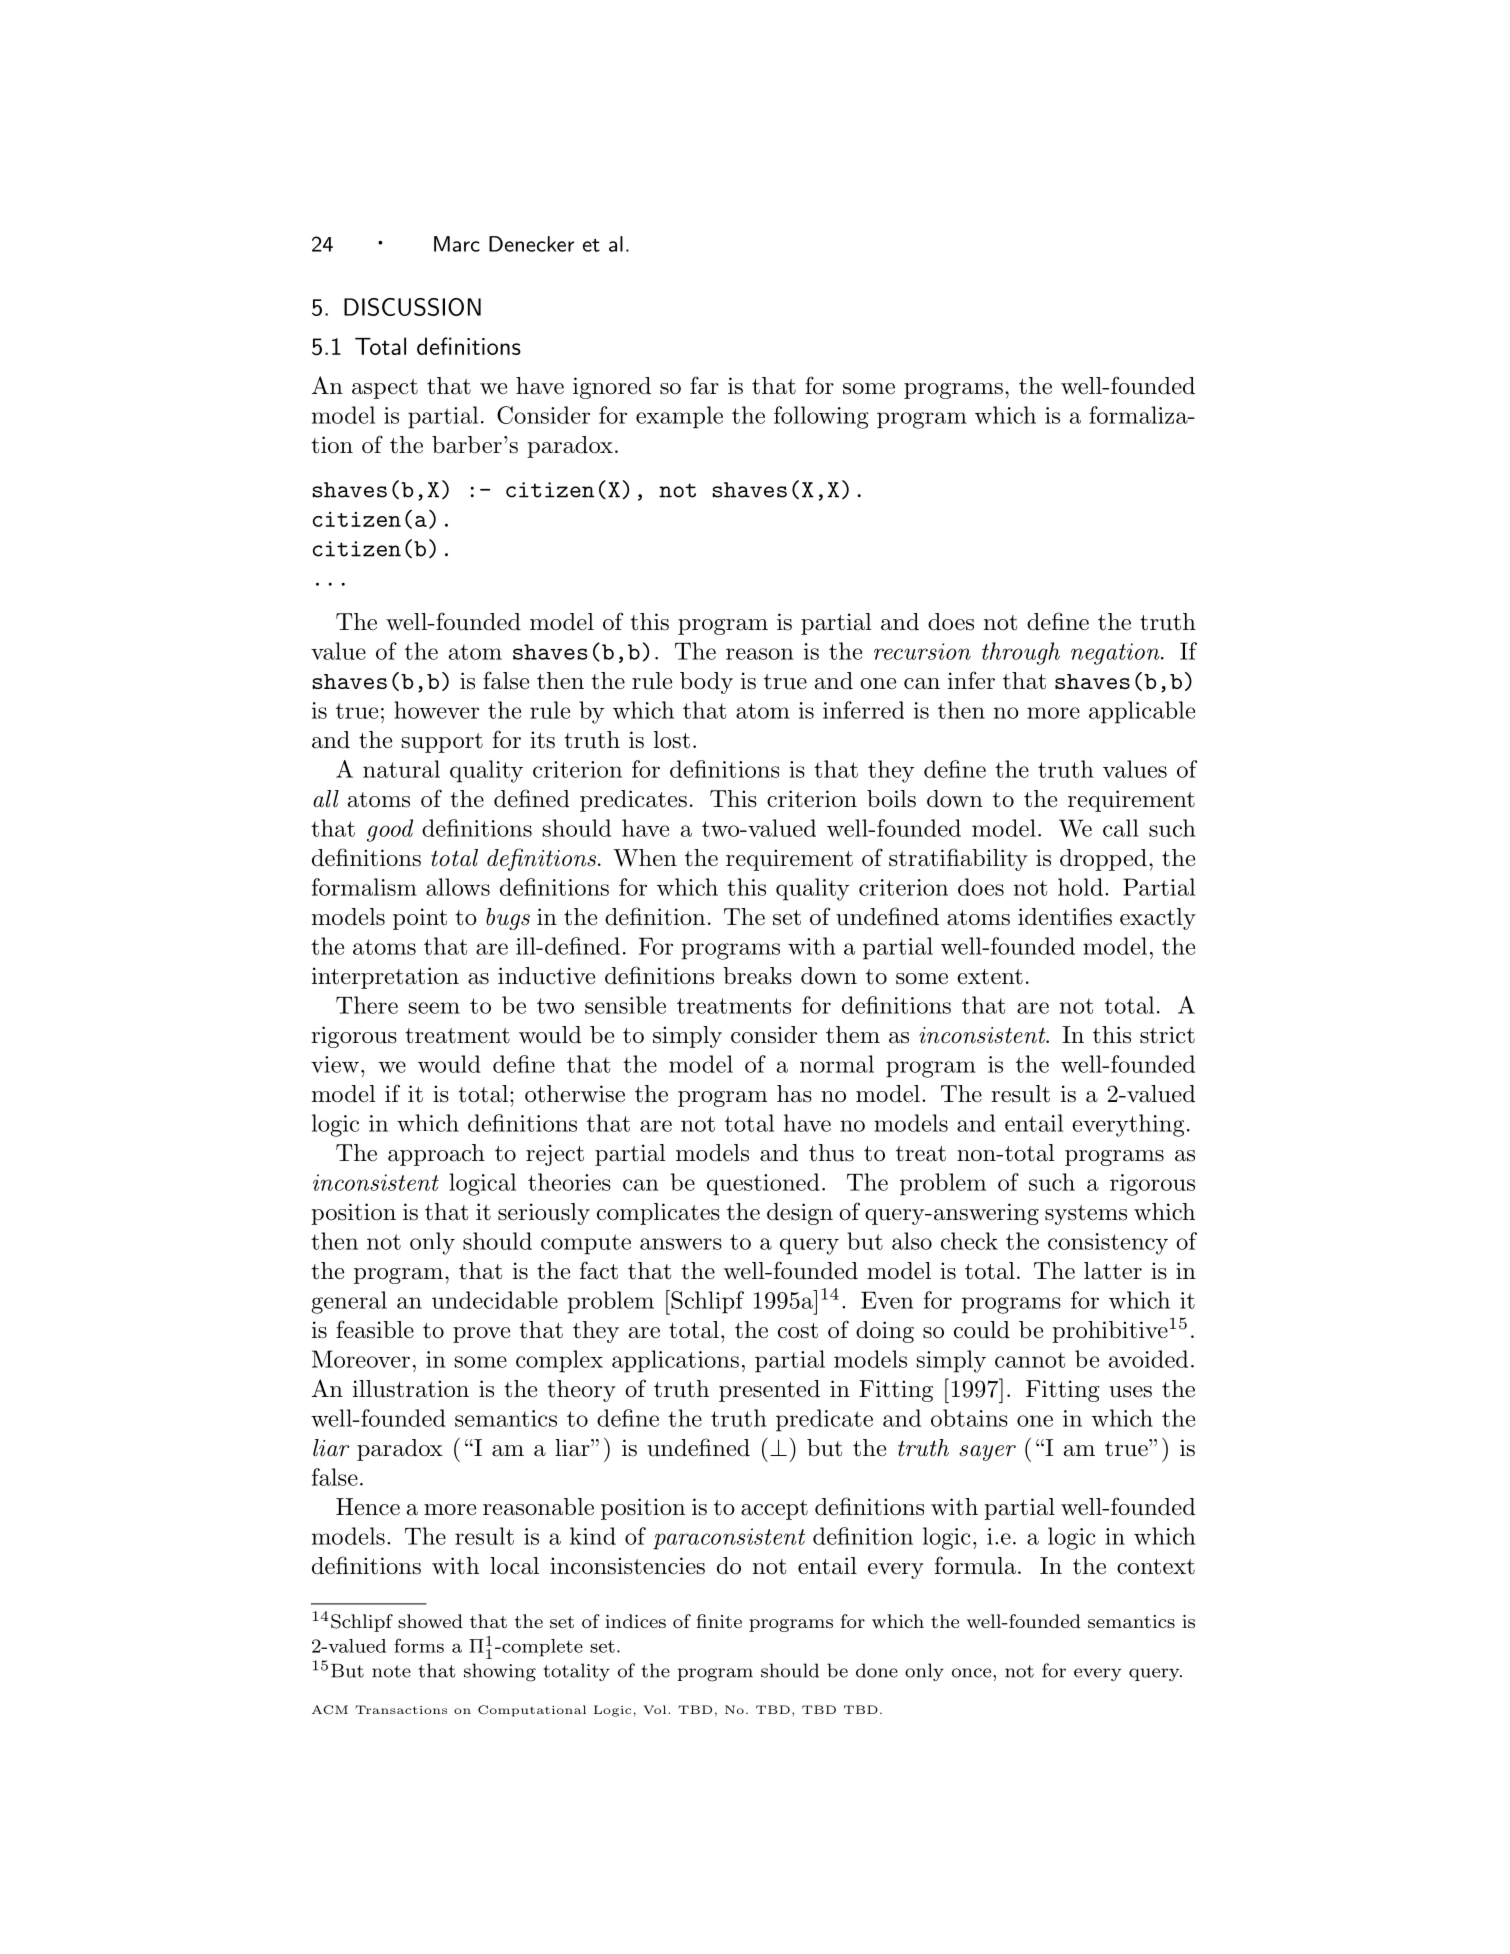  What do you see at coordinates (436, 1155) in the screenshot?
I see `approach` at bounding box center [436, 1155].
